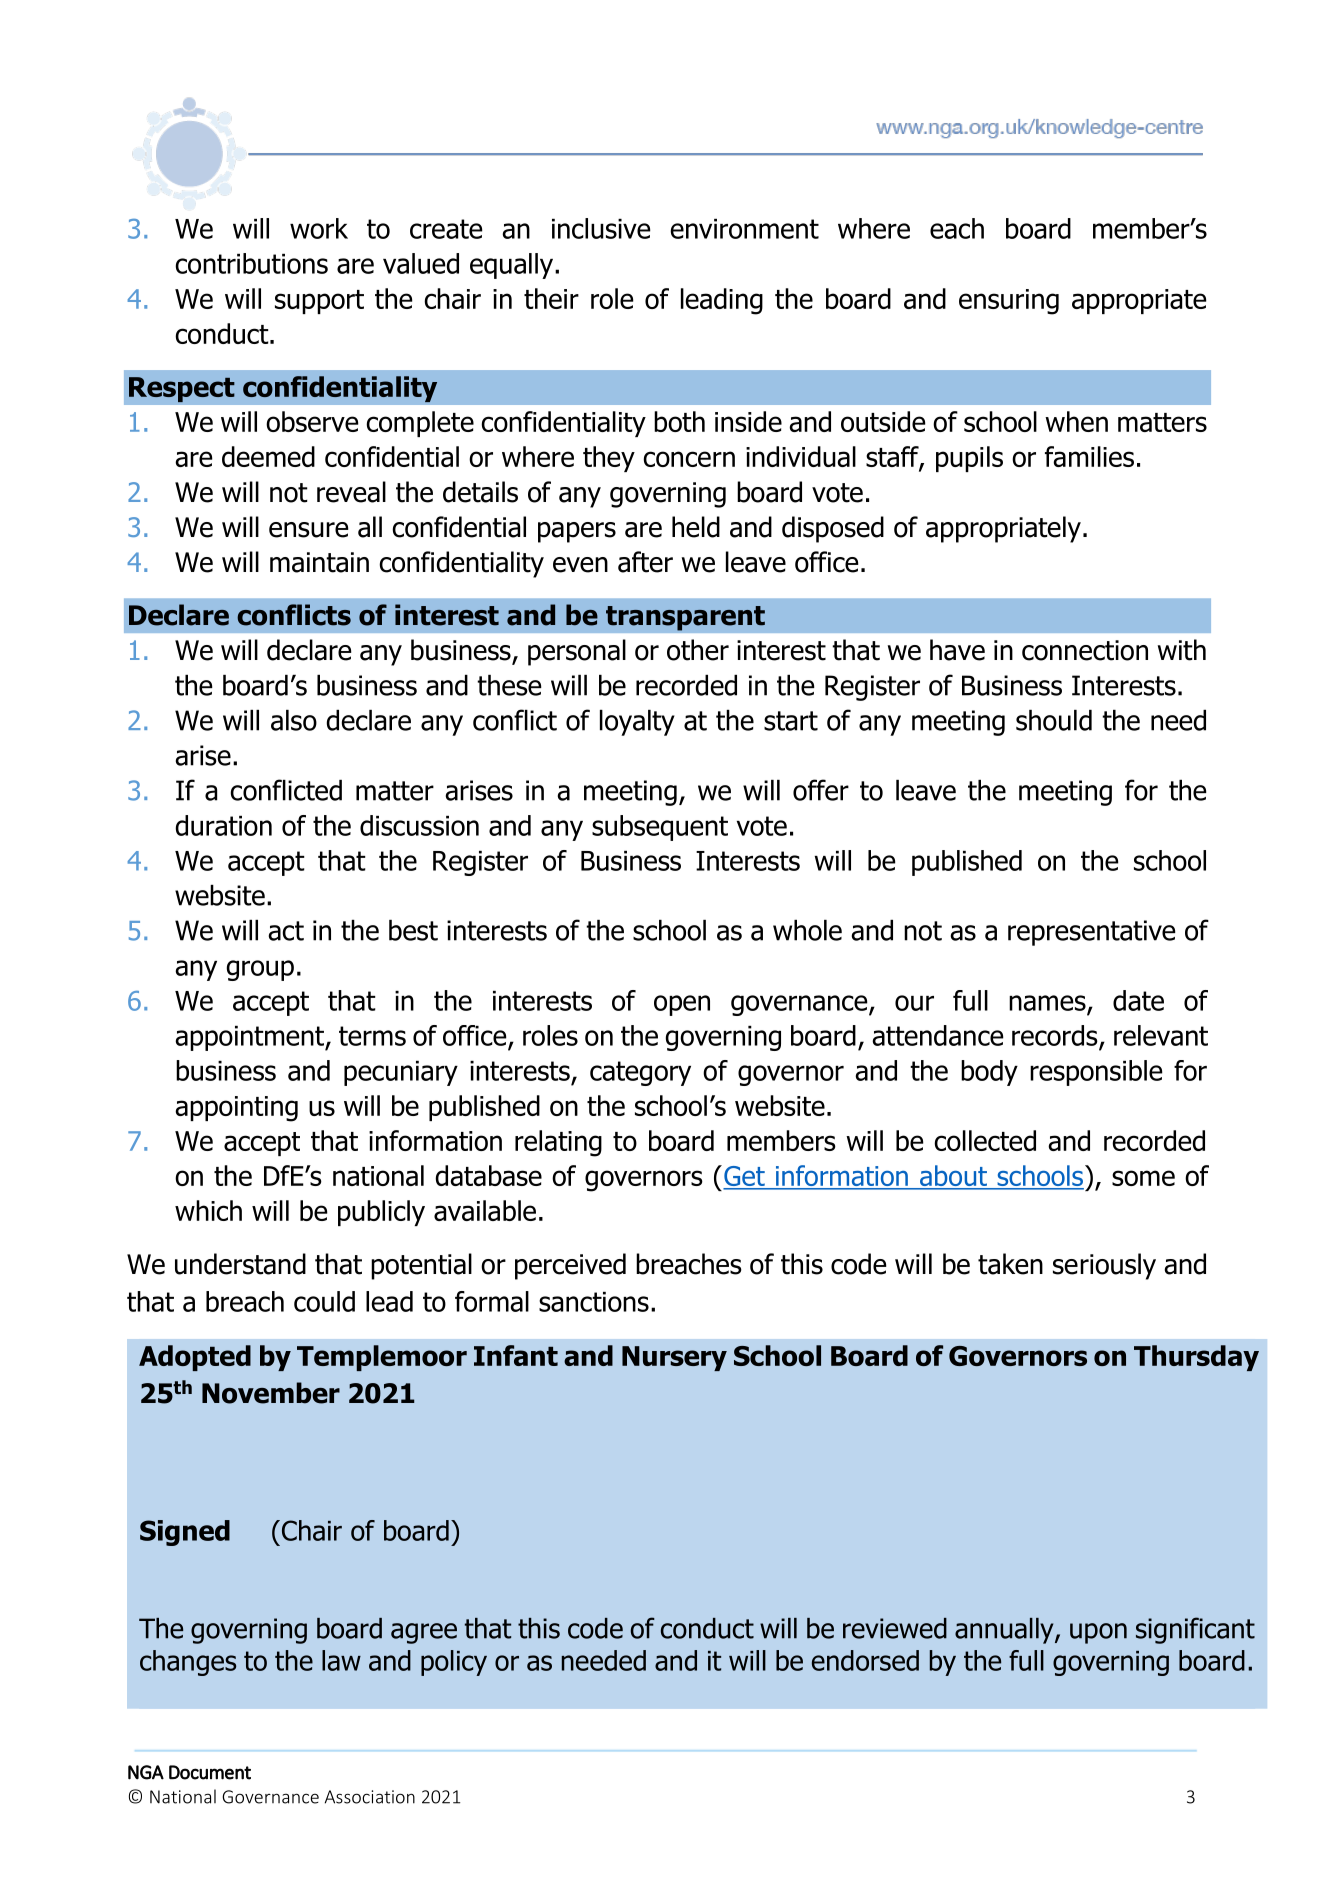  I want to click on inclusive, so click(601, 228).
